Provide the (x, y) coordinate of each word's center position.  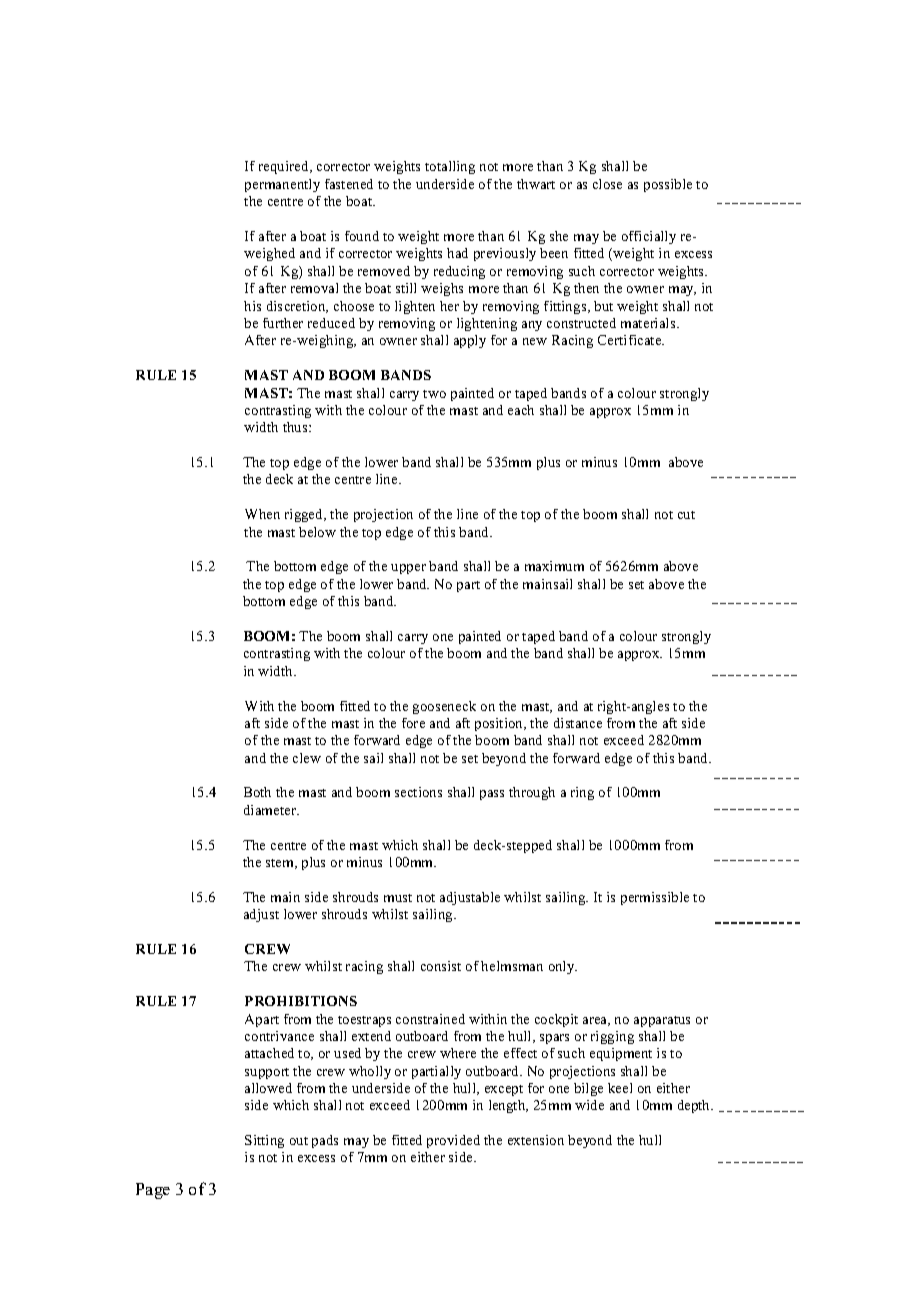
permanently (282, 185)
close (607, 184)
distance (578, 723)
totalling (450, 167)
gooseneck (444, 707)
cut (686, 515)
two (434, 394)
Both (257, 792)
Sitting (264, 1141)
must (398, 898)
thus (296, 427)
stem (281, 864)
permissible (655, 898)
